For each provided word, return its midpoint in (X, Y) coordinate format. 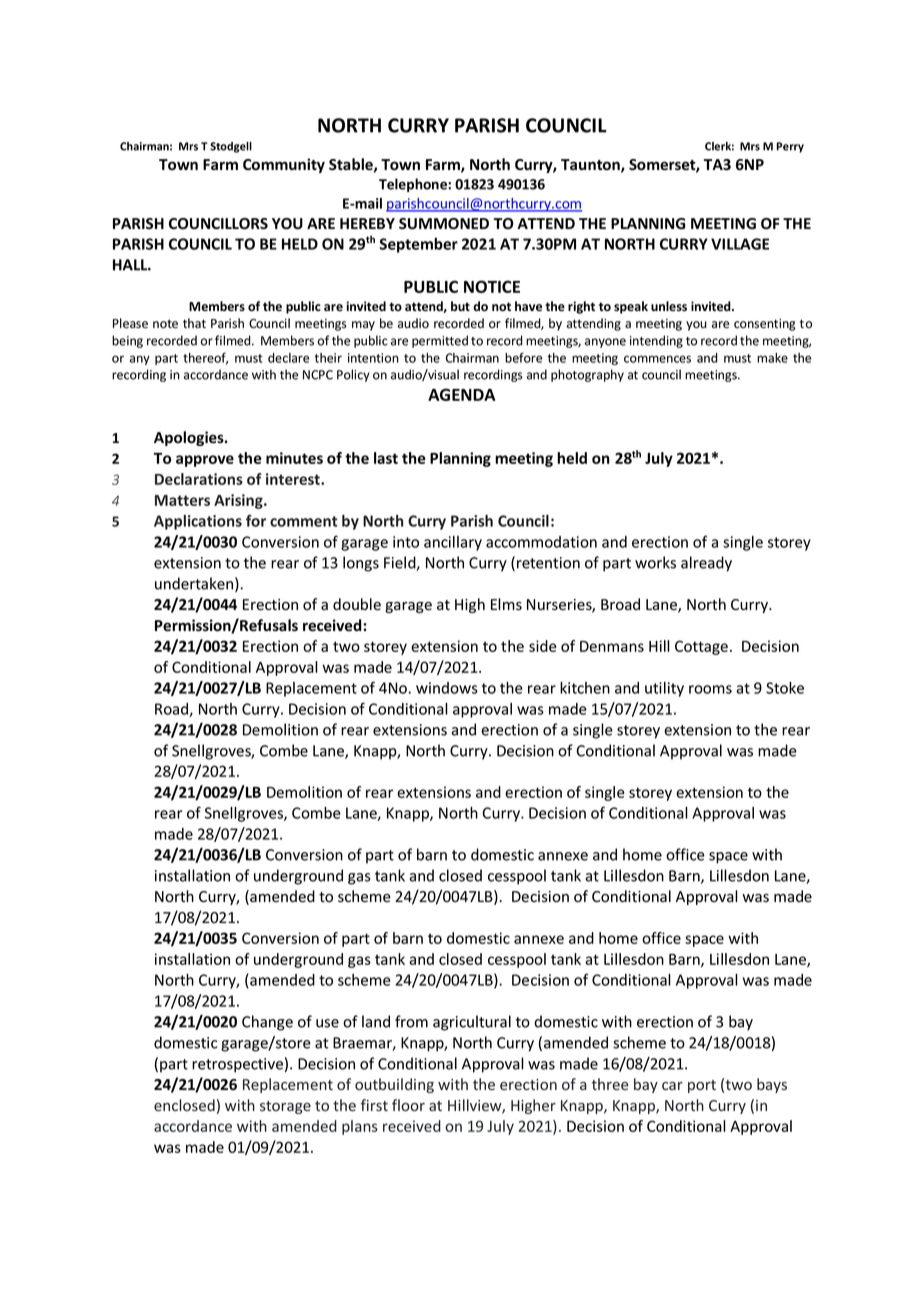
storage (285, 1107)
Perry (790, 147)
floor (408, 1105)
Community (284, 165)
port (702, 1086)
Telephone (414, 185)
